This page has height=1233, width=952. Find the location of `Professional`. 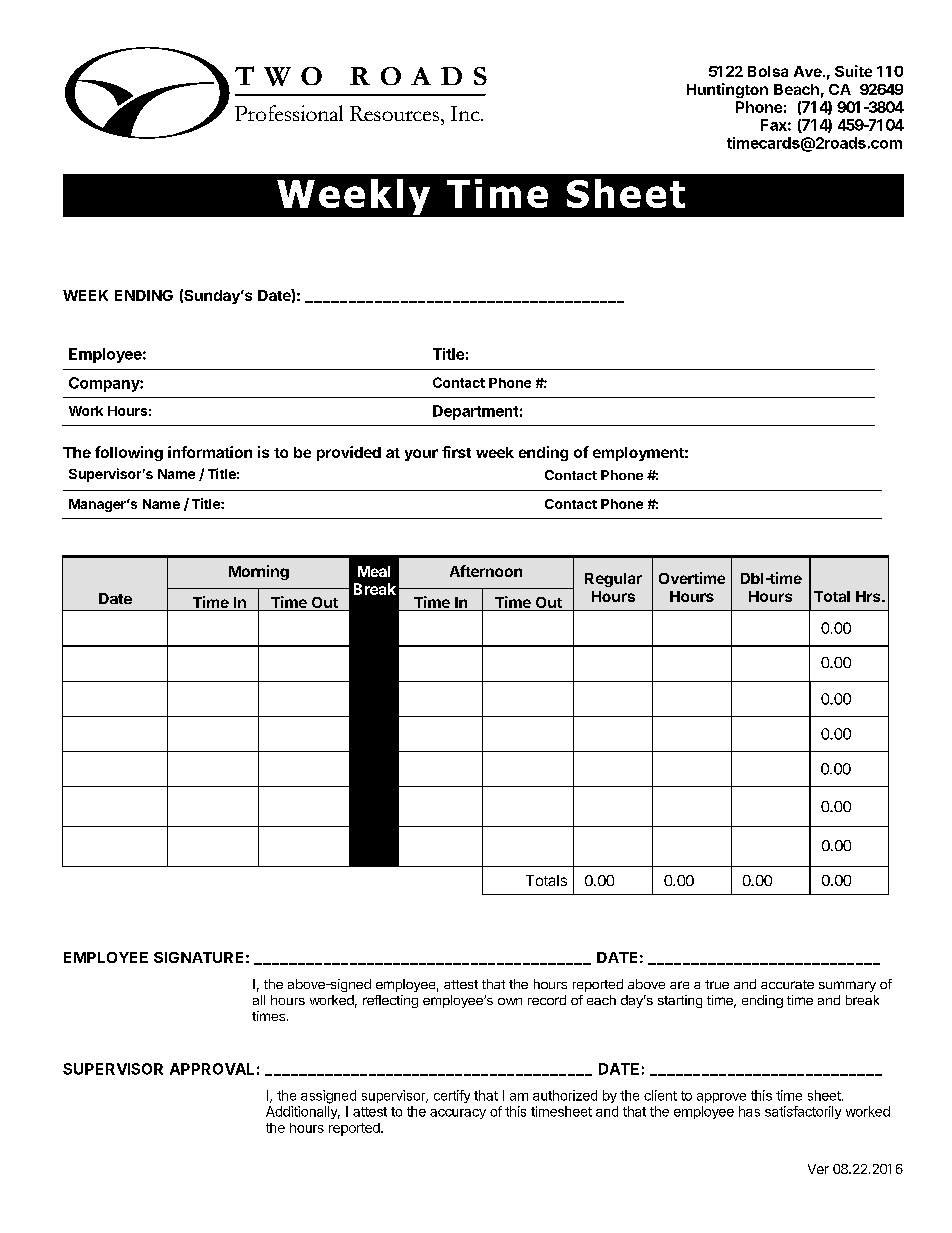

Professional is located at coordinates (289, 113).
